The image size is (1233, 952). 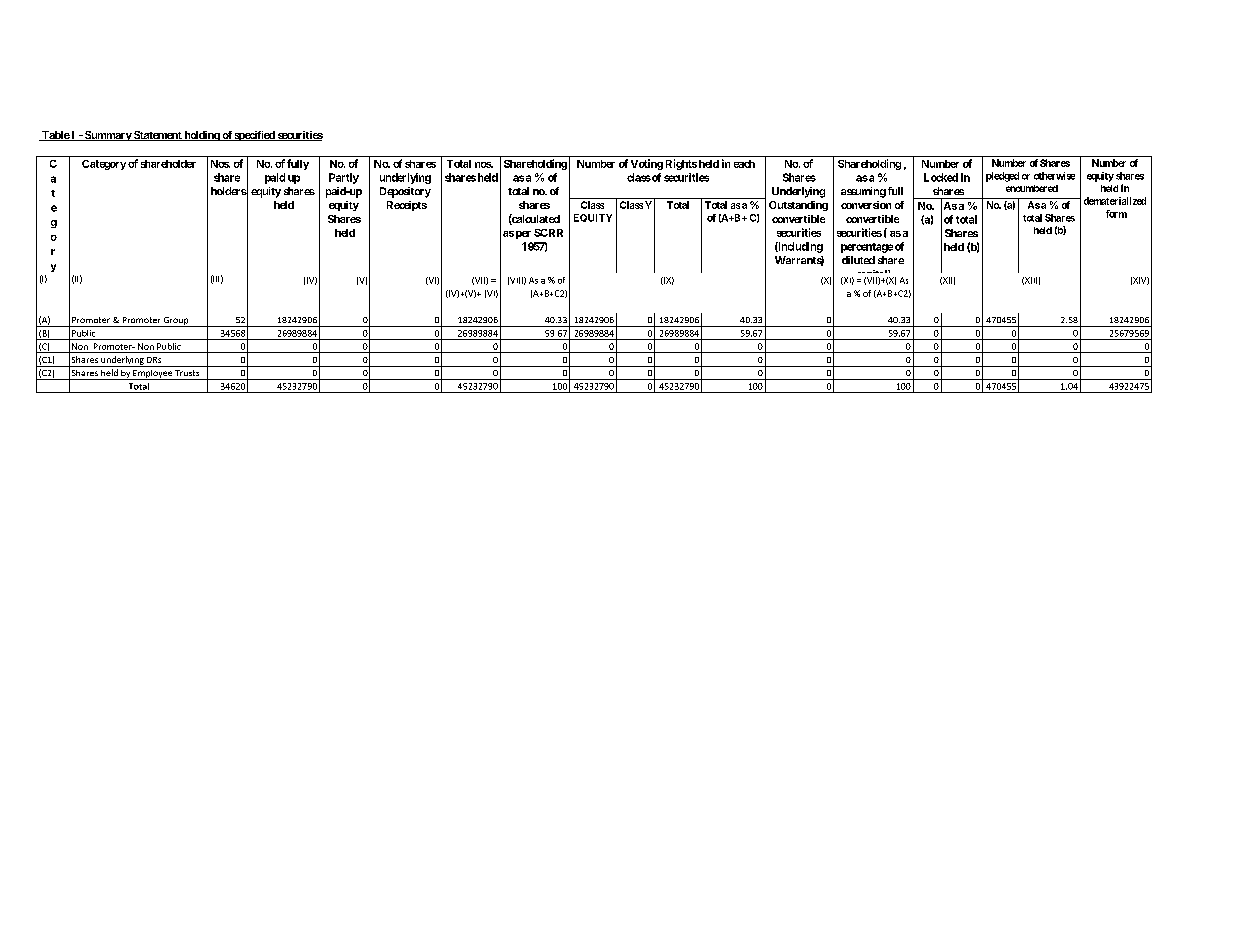 What do you see at coordinates (866, 205) in the screenshot?
I see `conversion` at bounding box center [866, 205].
